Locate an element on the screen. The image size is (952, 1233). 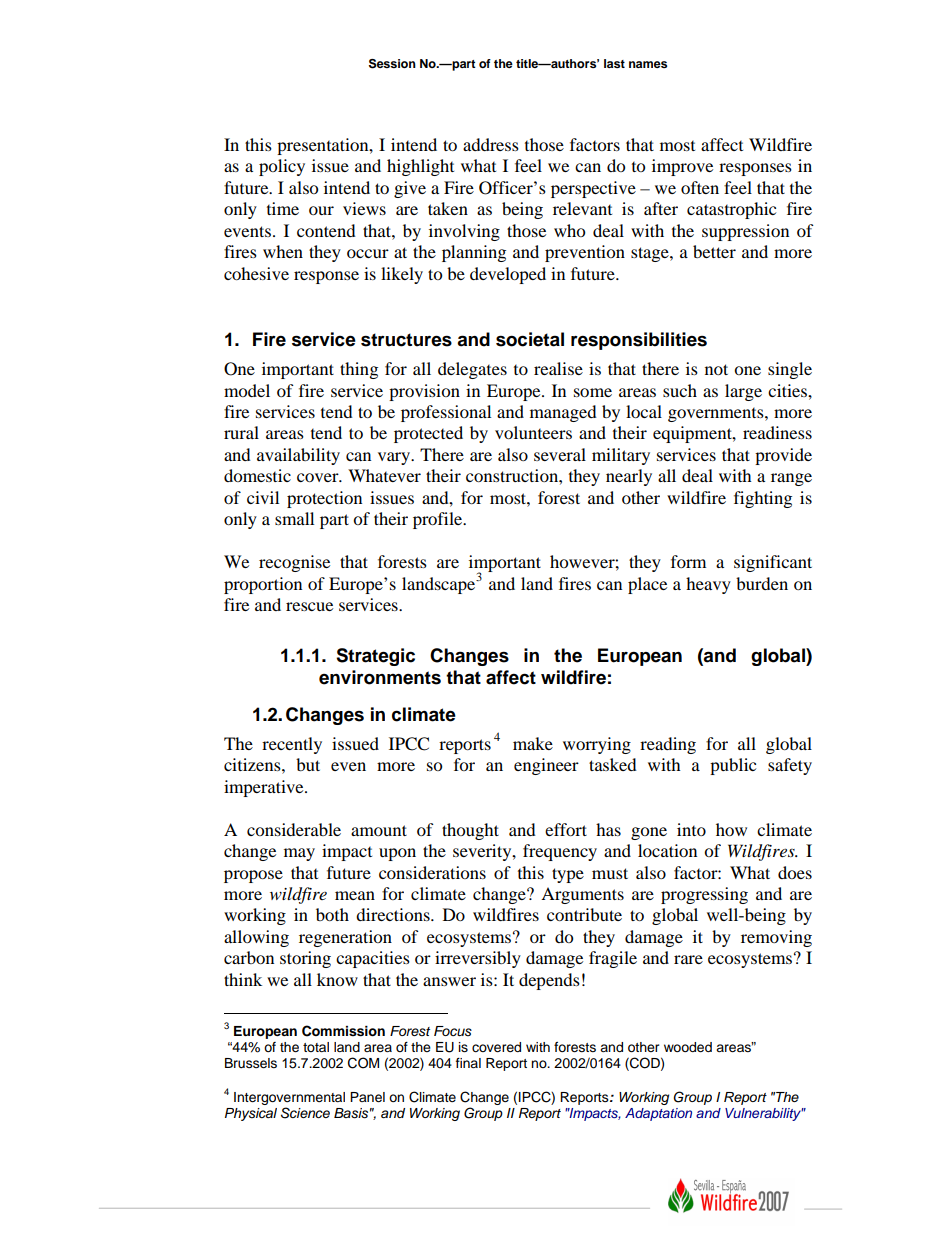
rescue is located at coordinates (309, 606).
